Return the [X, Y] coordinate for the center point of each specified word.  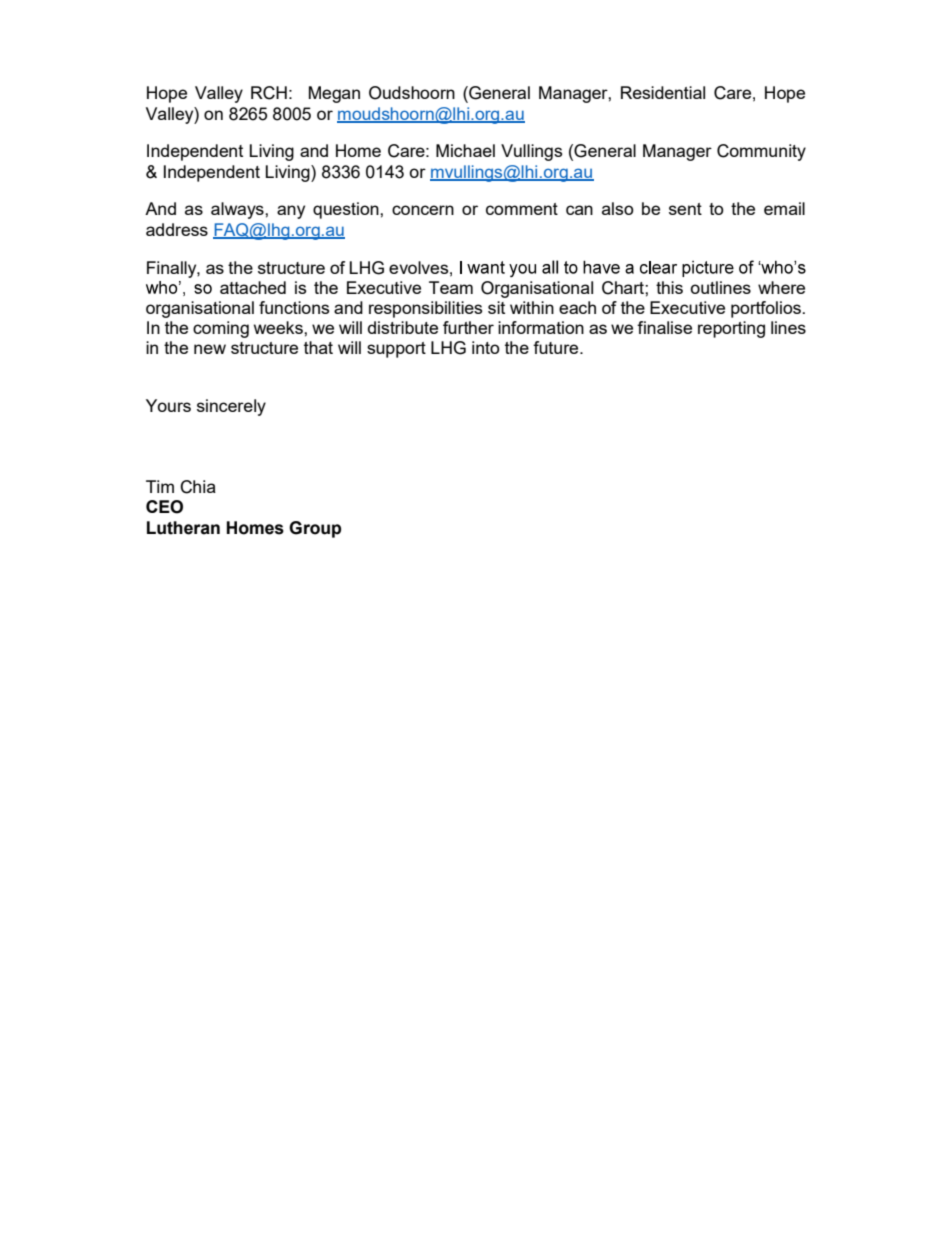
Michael [465, 150]
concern [423, 210]
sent [685, 209]
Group [315, 529]
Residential [663, 92]
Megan [334, 94]
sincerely [231, 407]
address [177, 229]
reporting [731, 329]
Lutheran [183, 528]
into [486, 347]
